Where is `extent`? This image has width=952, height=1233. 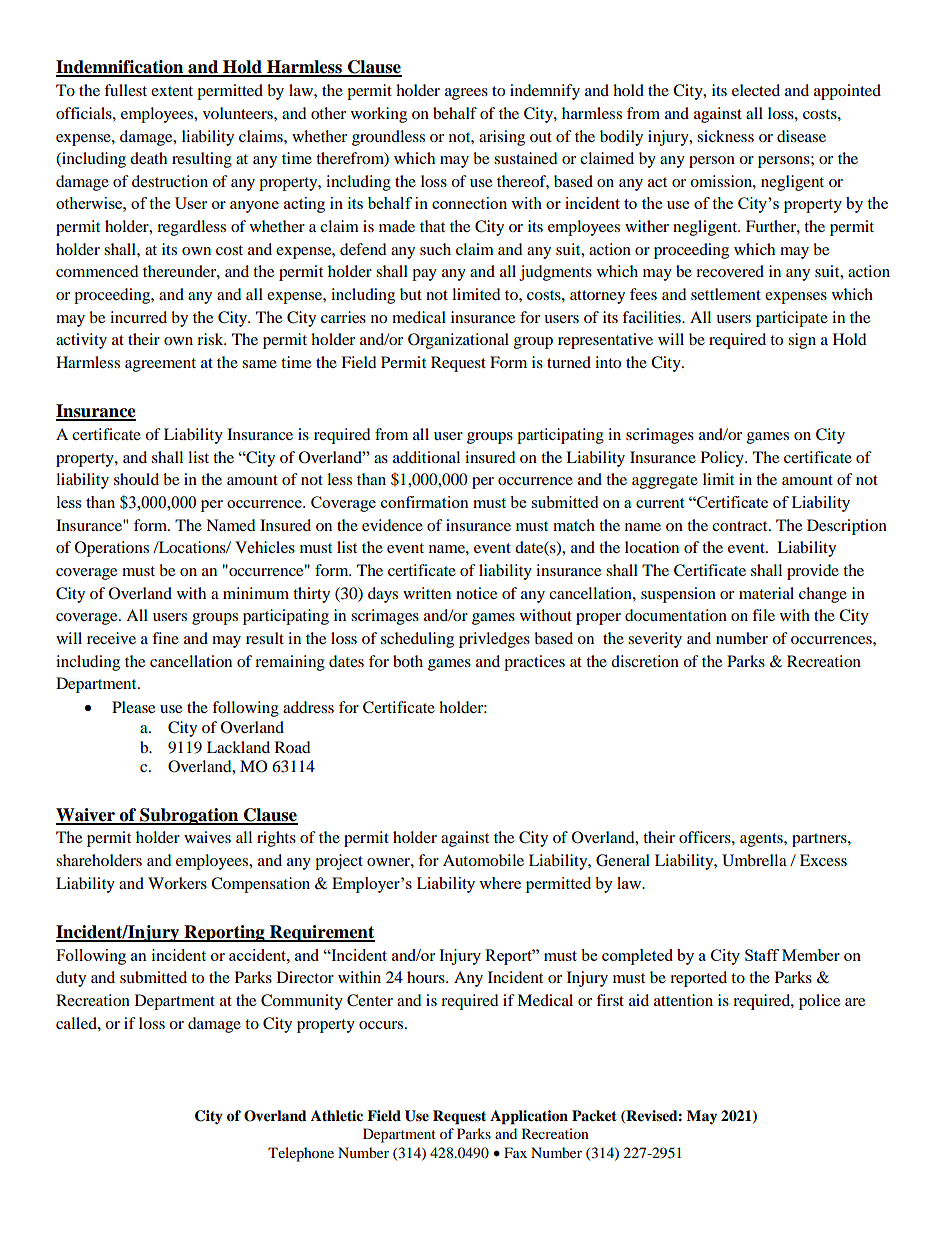
extent is located at coordinates (172, 91).
